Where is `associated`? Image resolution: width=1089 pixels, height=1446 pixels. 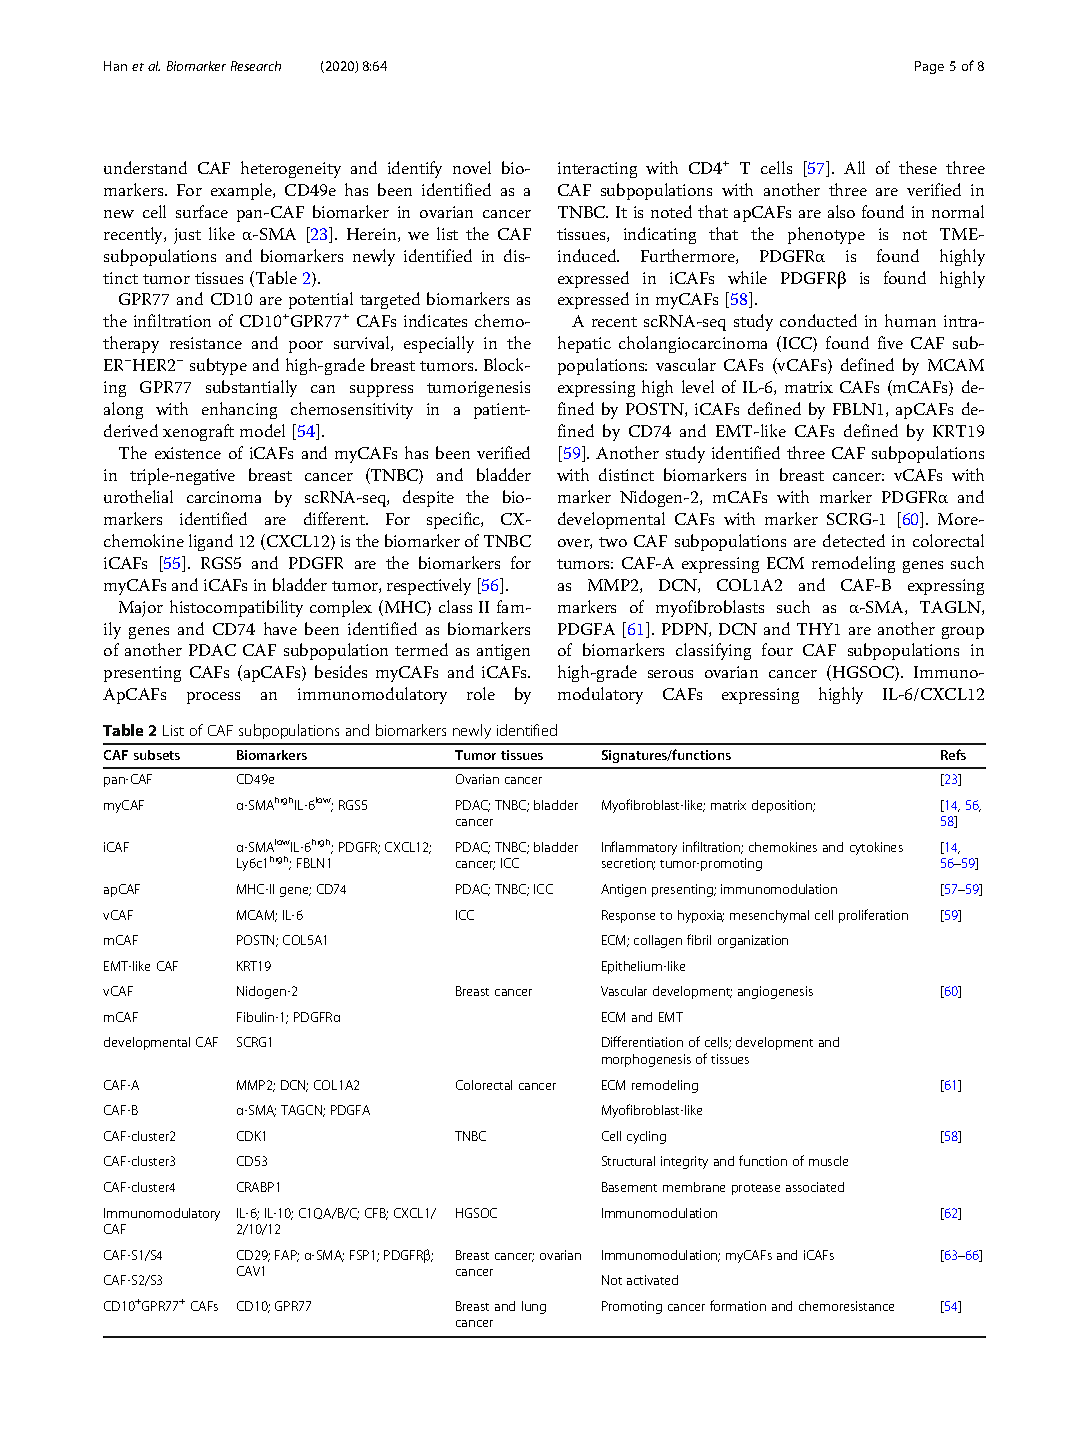
associated is located at coordinates (815, 1187).
